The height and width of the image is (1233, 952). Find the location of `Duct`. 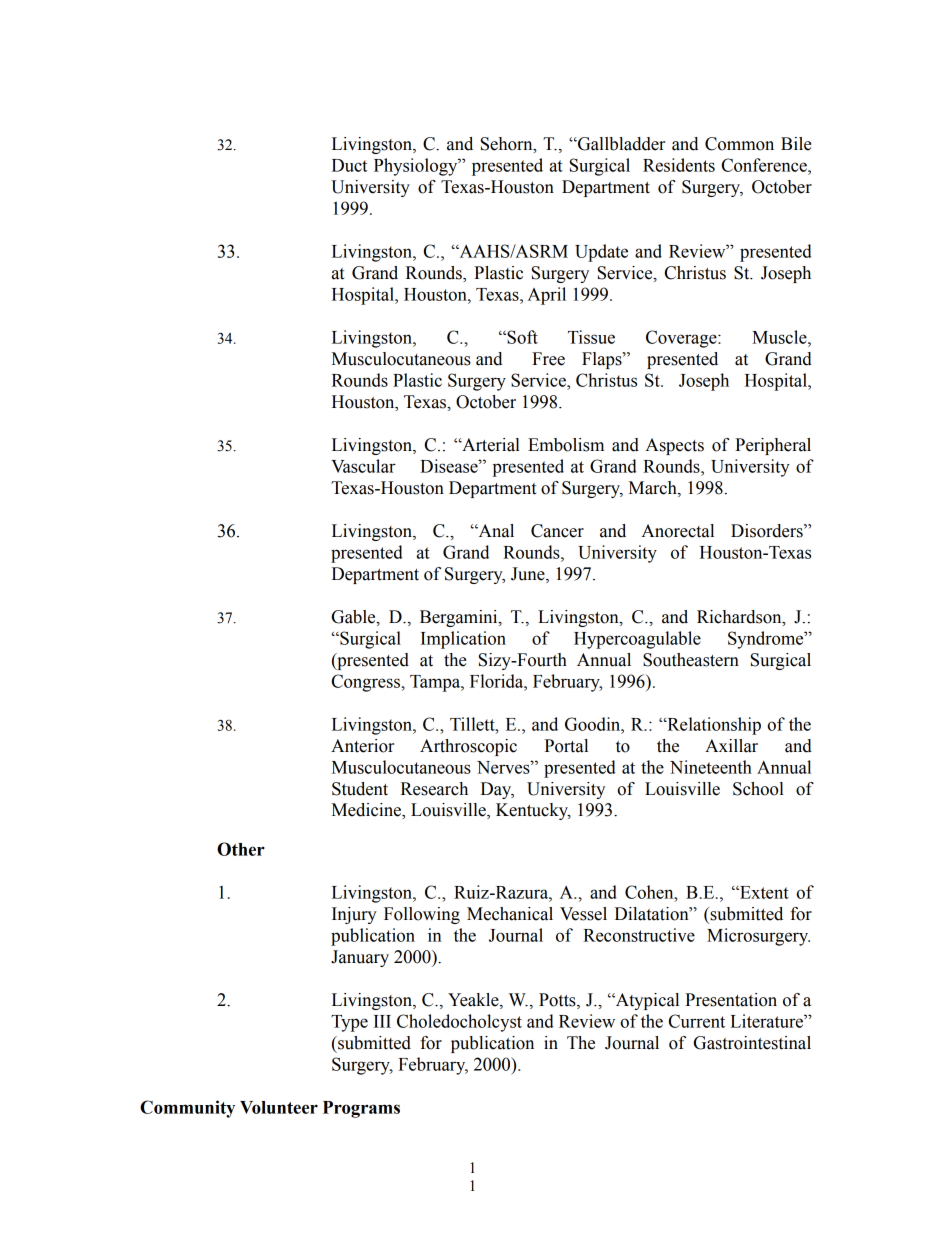

Duct is located at coordinates (349, 165).
